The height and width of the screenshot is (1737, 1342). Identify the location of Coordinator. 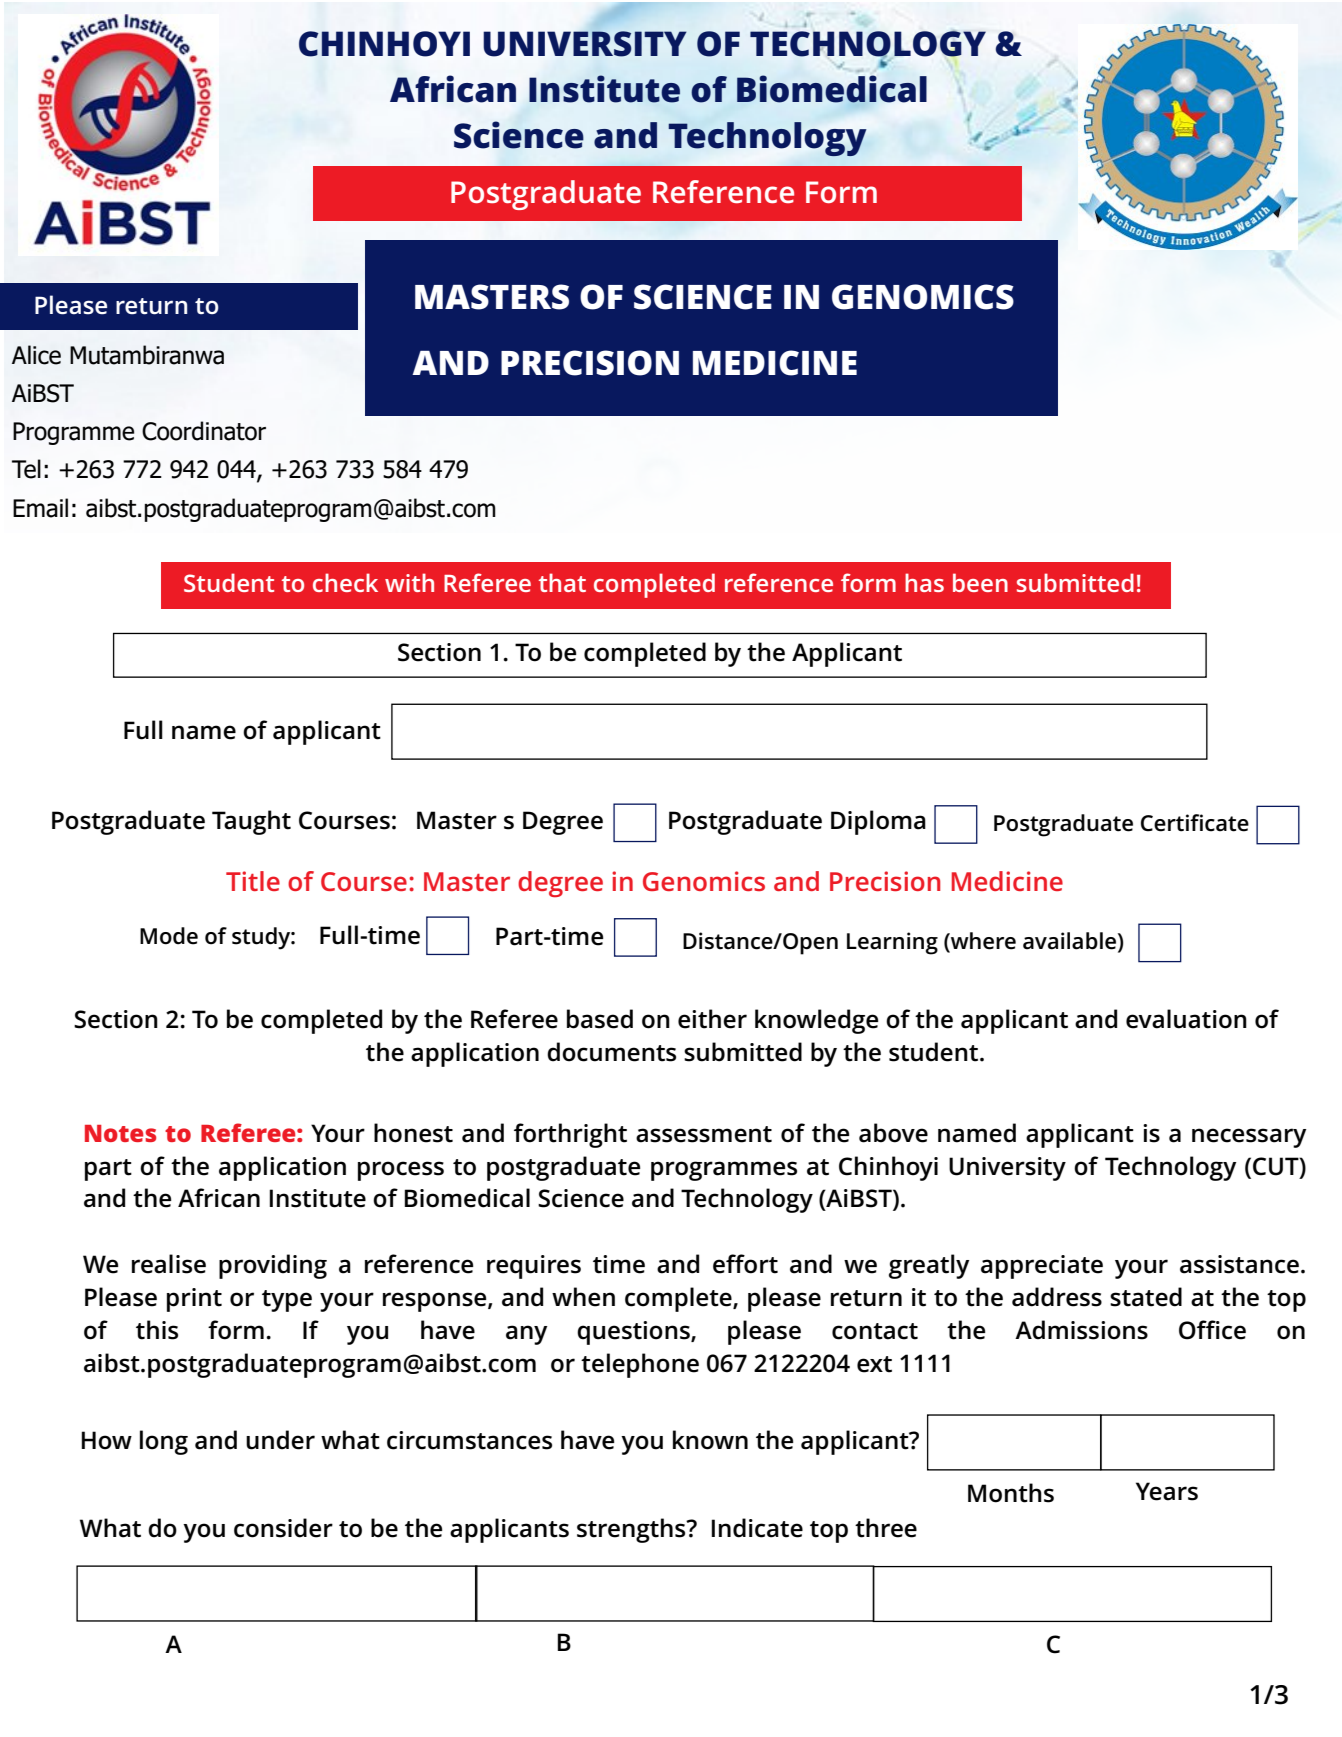
(204, 431).
